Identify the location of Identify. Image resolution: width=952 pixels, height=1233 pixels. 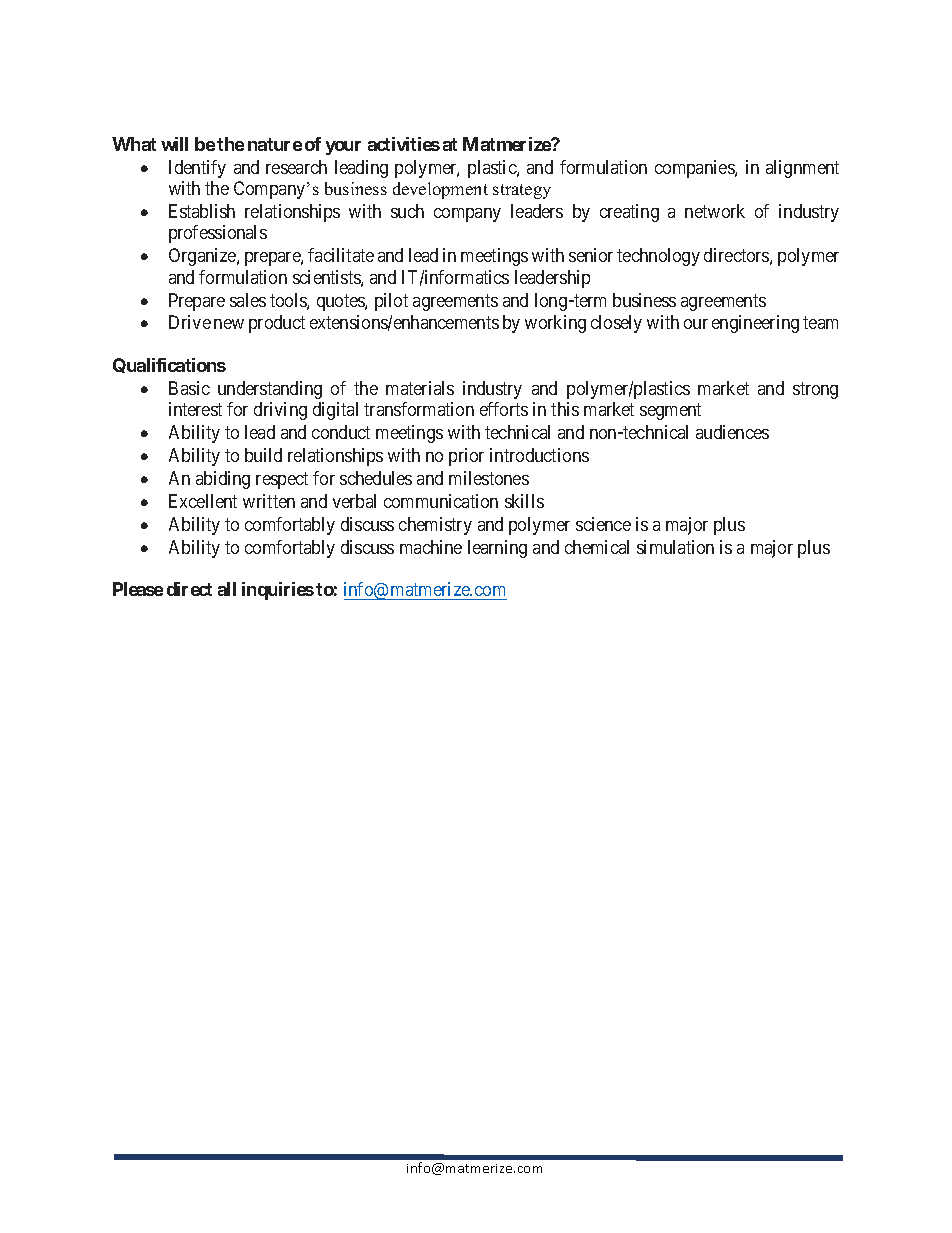
(197, 169).
